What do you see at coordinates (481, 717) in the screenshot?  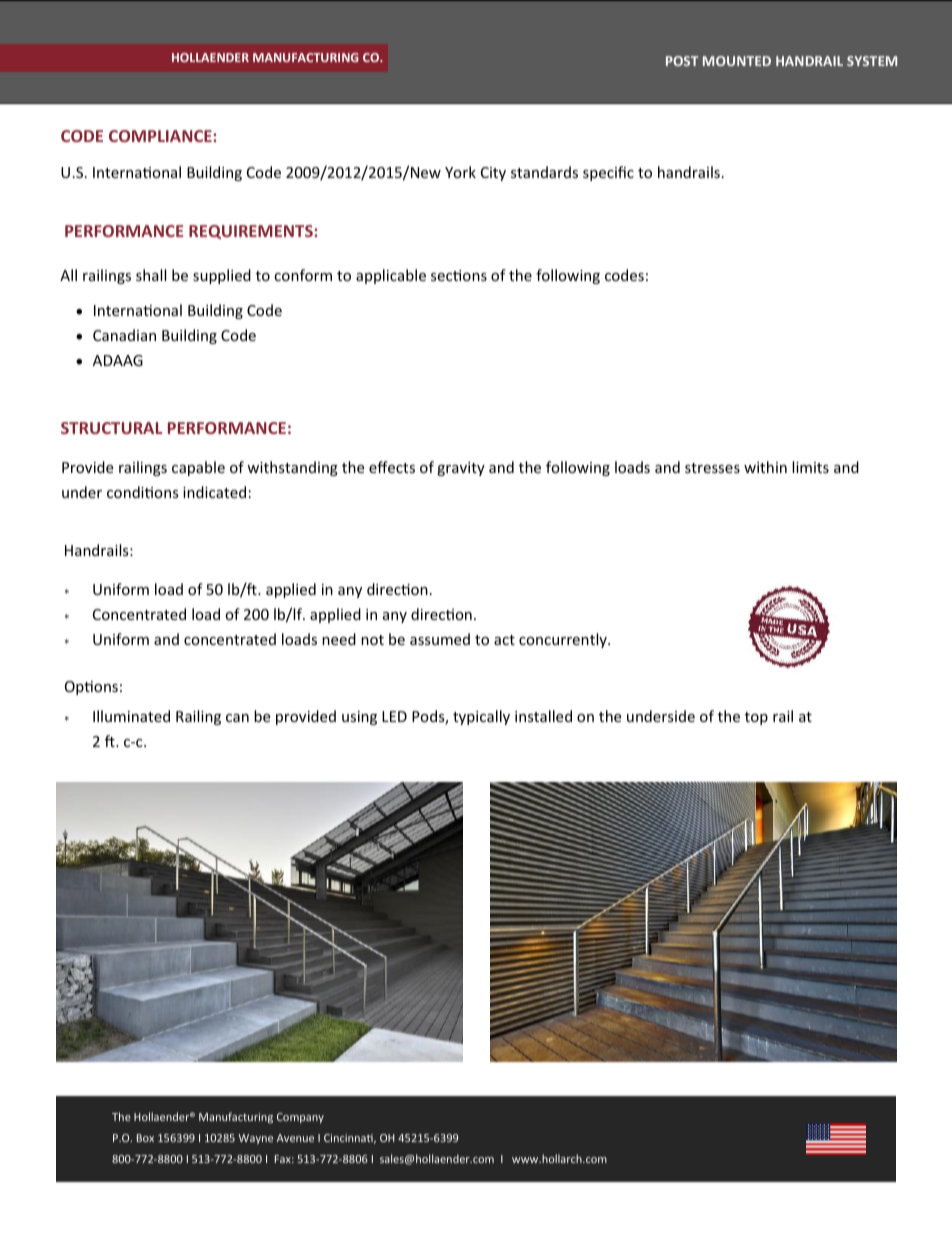 I see `typically` at bounding box center [481, 717].
